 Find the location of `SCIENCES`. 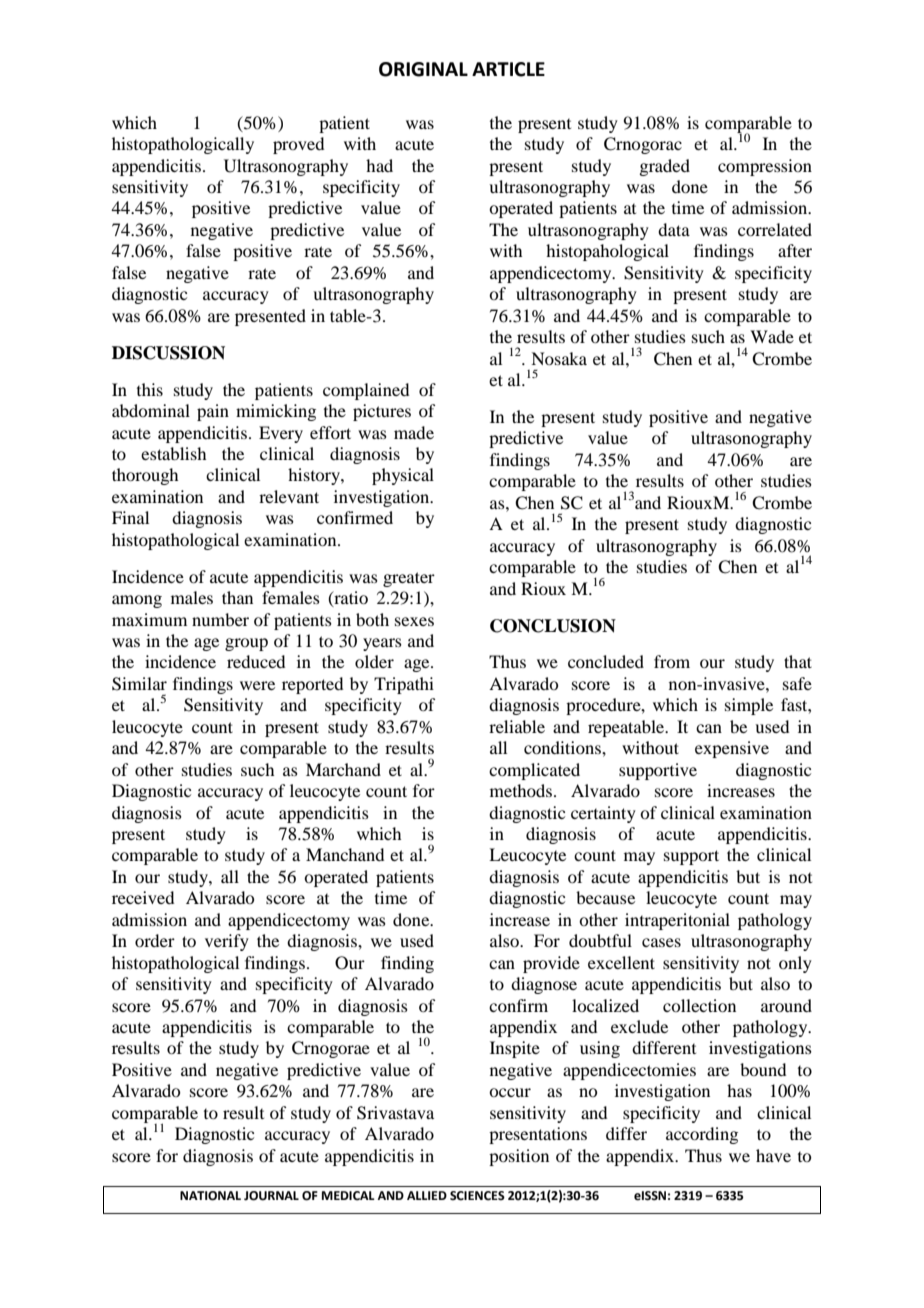

SCIENCES is located at coordinates (477, 1196).
